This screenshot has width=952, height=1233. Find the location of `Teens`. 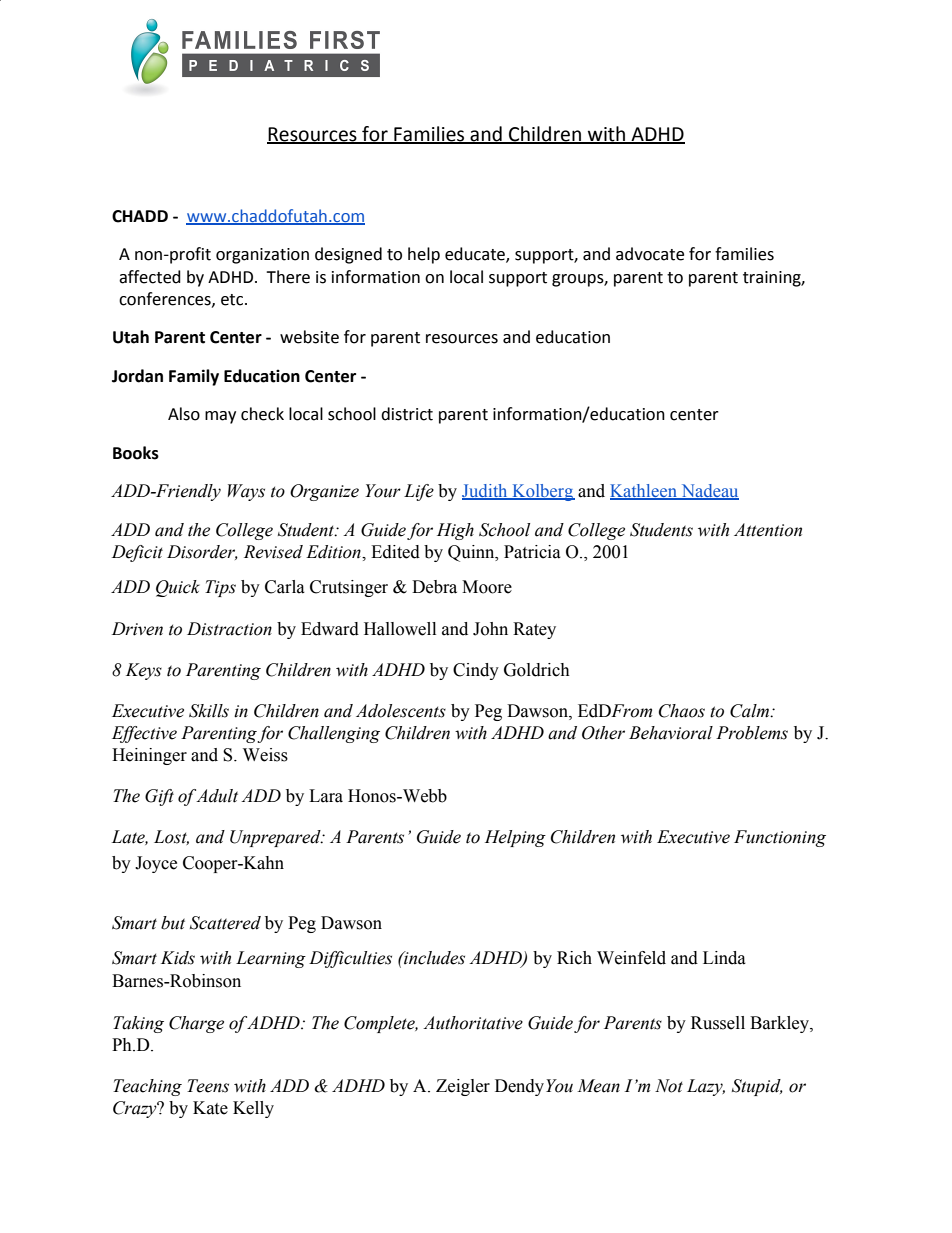

Teens is located at coordinates (208, 1086).
